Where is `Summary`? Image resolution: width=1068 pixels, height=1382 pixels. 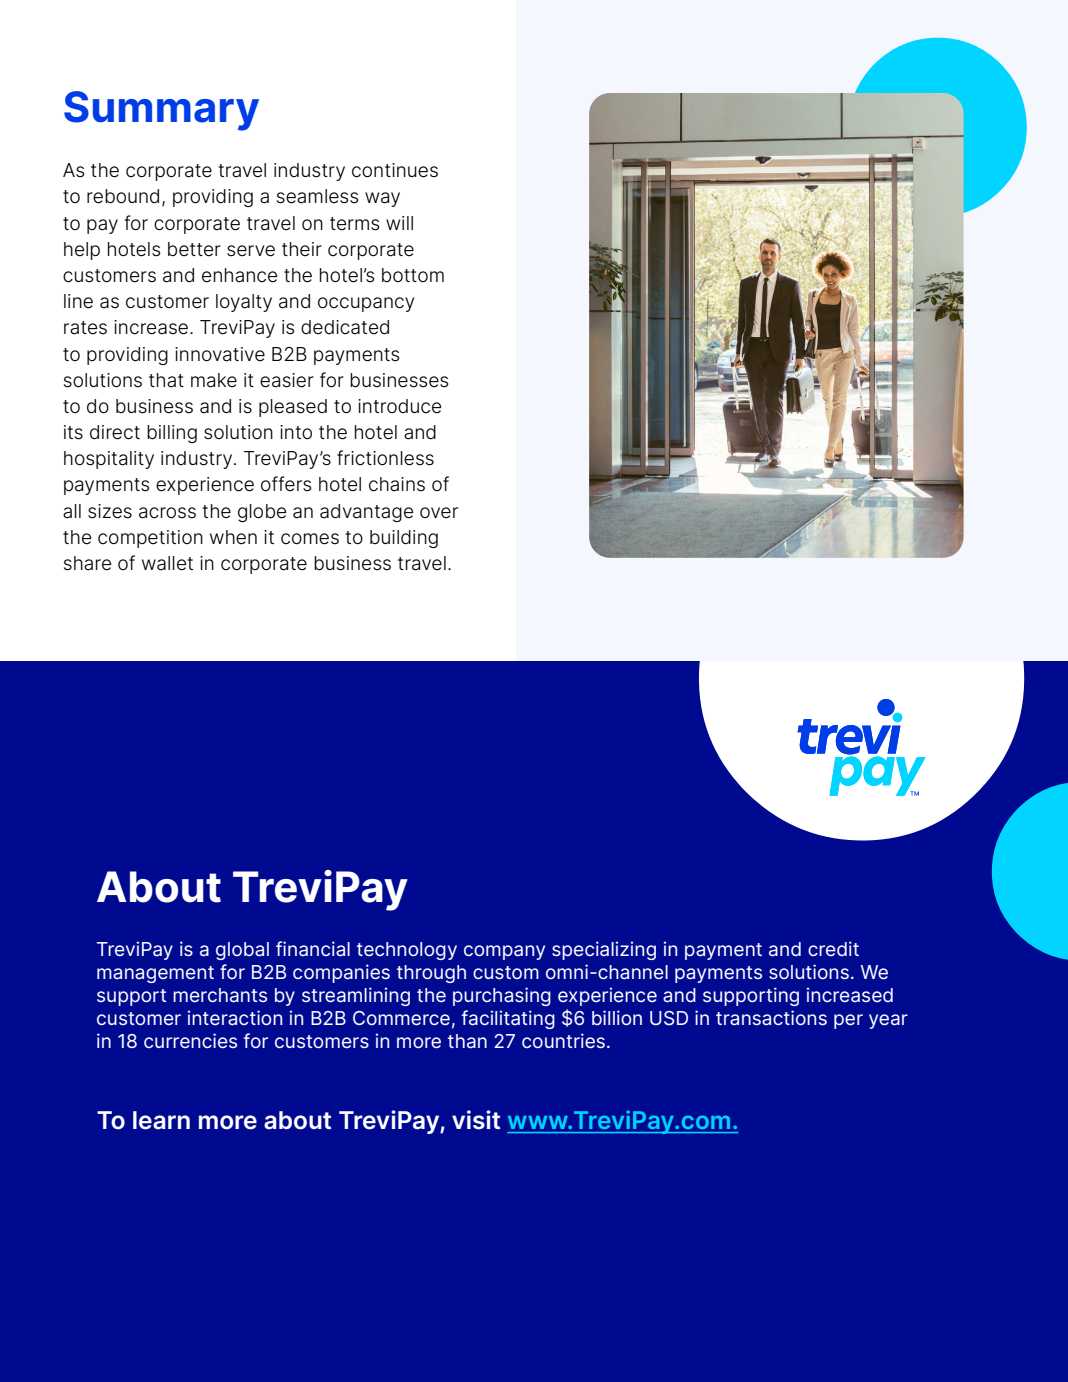 Summary is located at coordinates (161, 111).
